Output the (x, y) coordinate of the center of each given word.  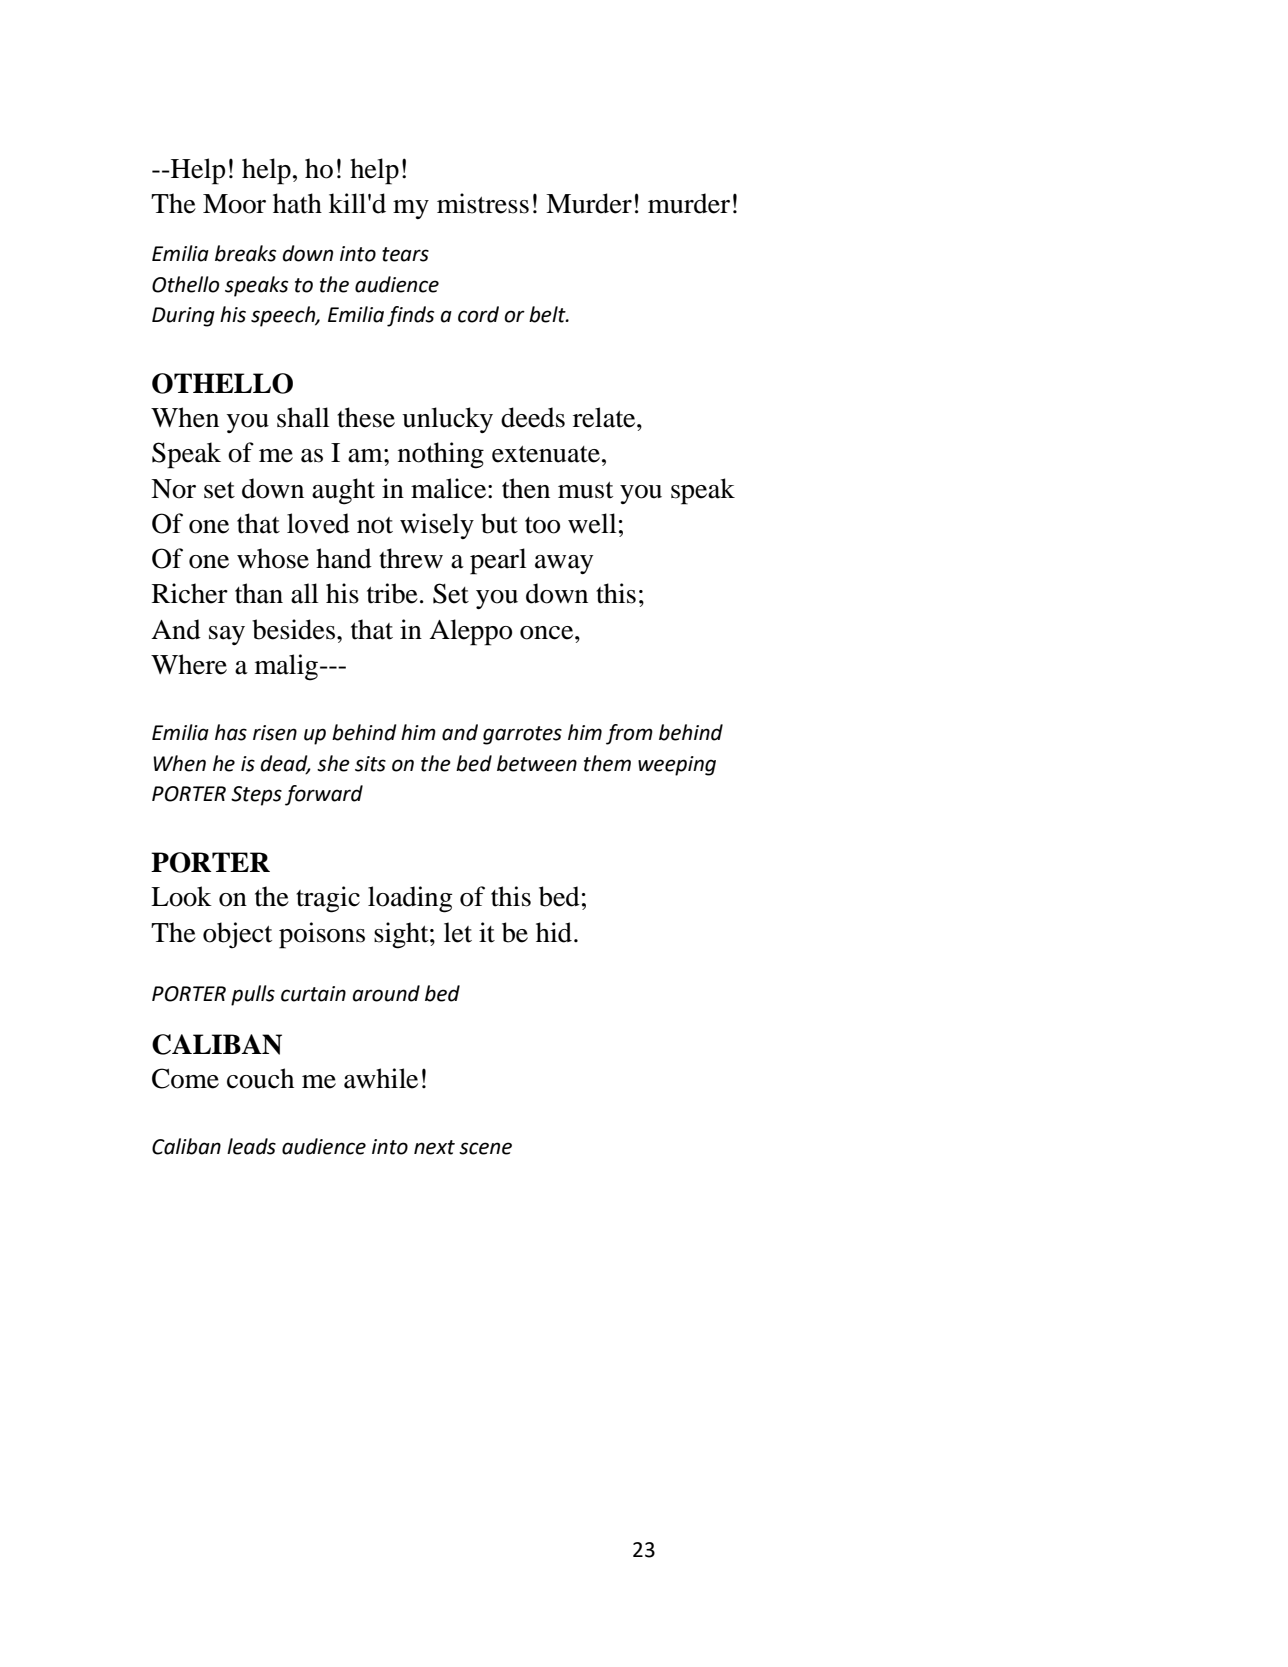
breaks (245, 253)
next (434, 1147)
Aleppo (470, 632)
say (227, 635)
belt (548, 314)
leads (251, 1146)
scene (485, 1148)
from (629, 734)
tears (405, 254)
